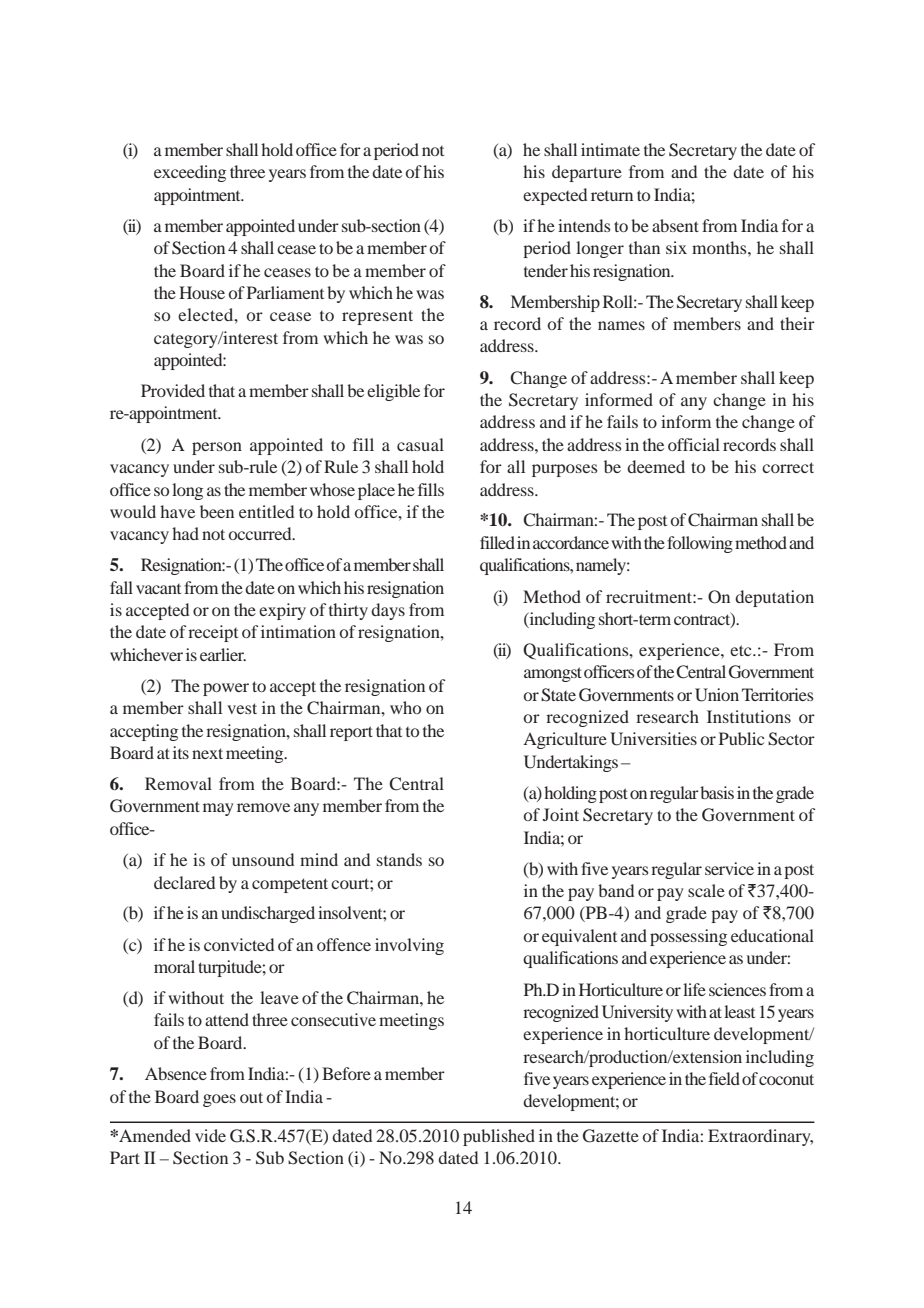 The image size is (924, 1308). Describe the element at coordinates (694, 444) in the image. I see `official` at that location.
